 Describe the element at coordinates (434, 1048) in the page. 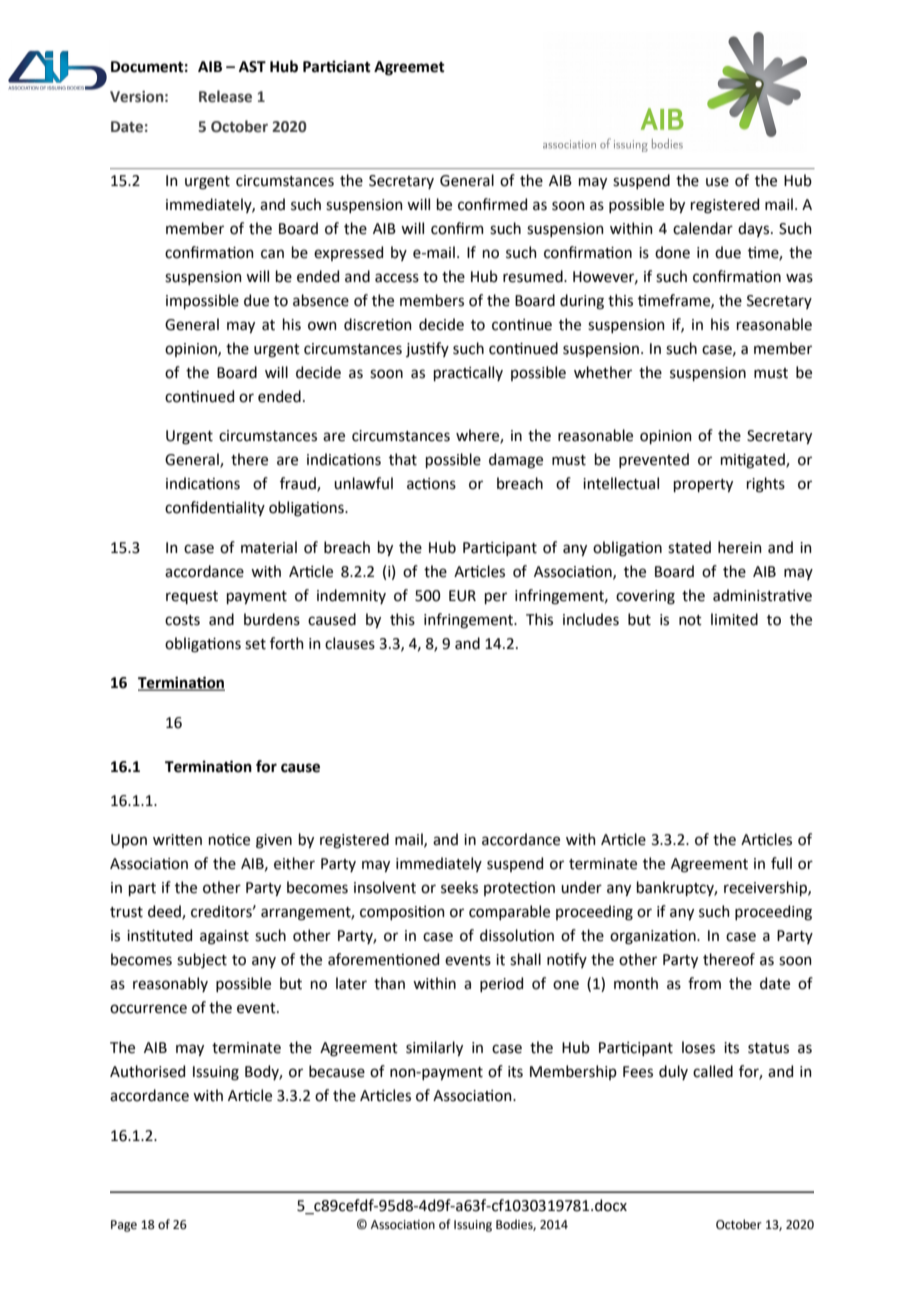

I see `similarly` at that location.
